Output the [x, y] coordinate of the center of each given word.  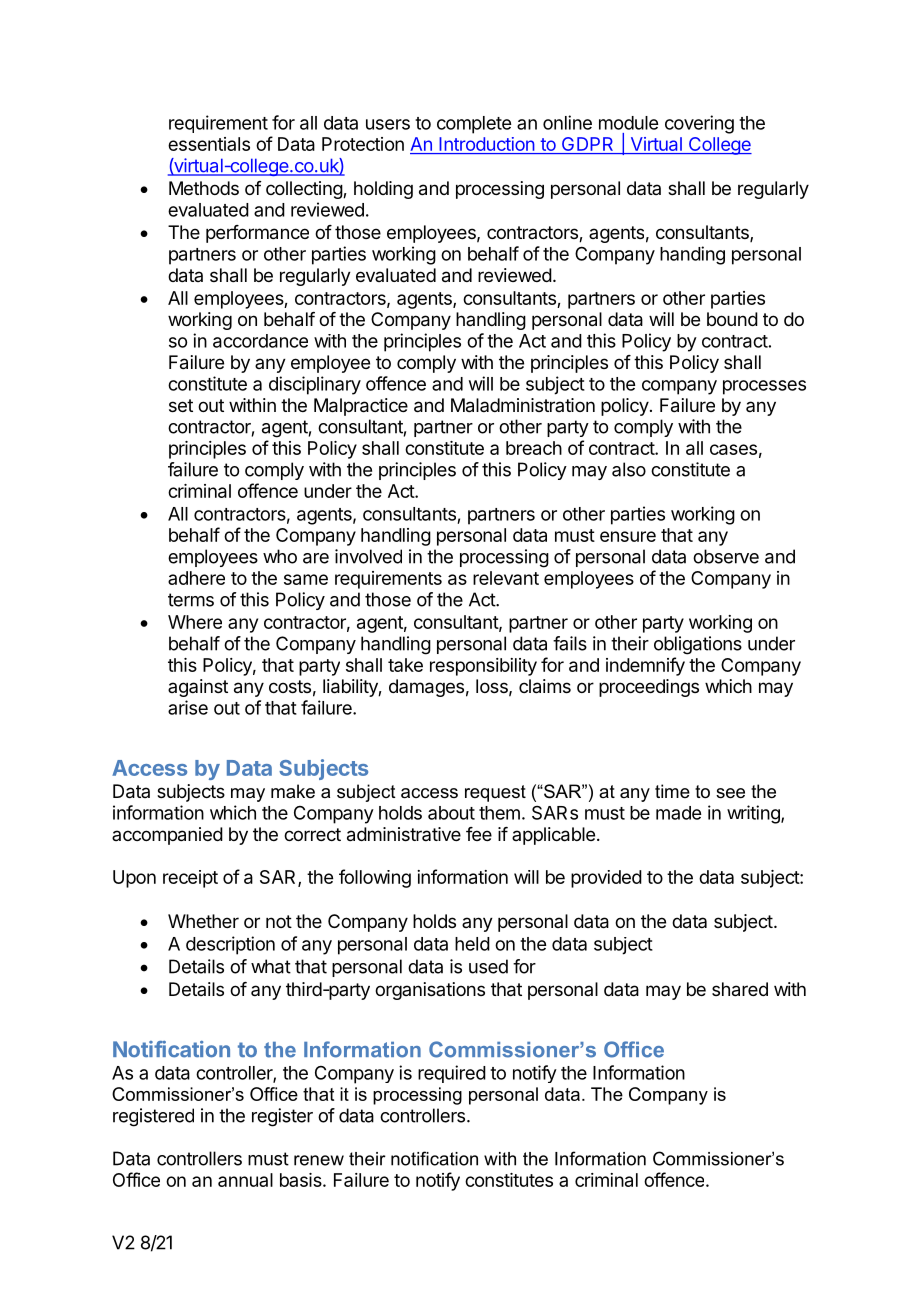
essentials [209, 144]
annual [245, 1180]
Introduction [486, 145]
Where [195, 622]
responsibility [483, 667]
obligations [698, 645]
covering [699, 124]
